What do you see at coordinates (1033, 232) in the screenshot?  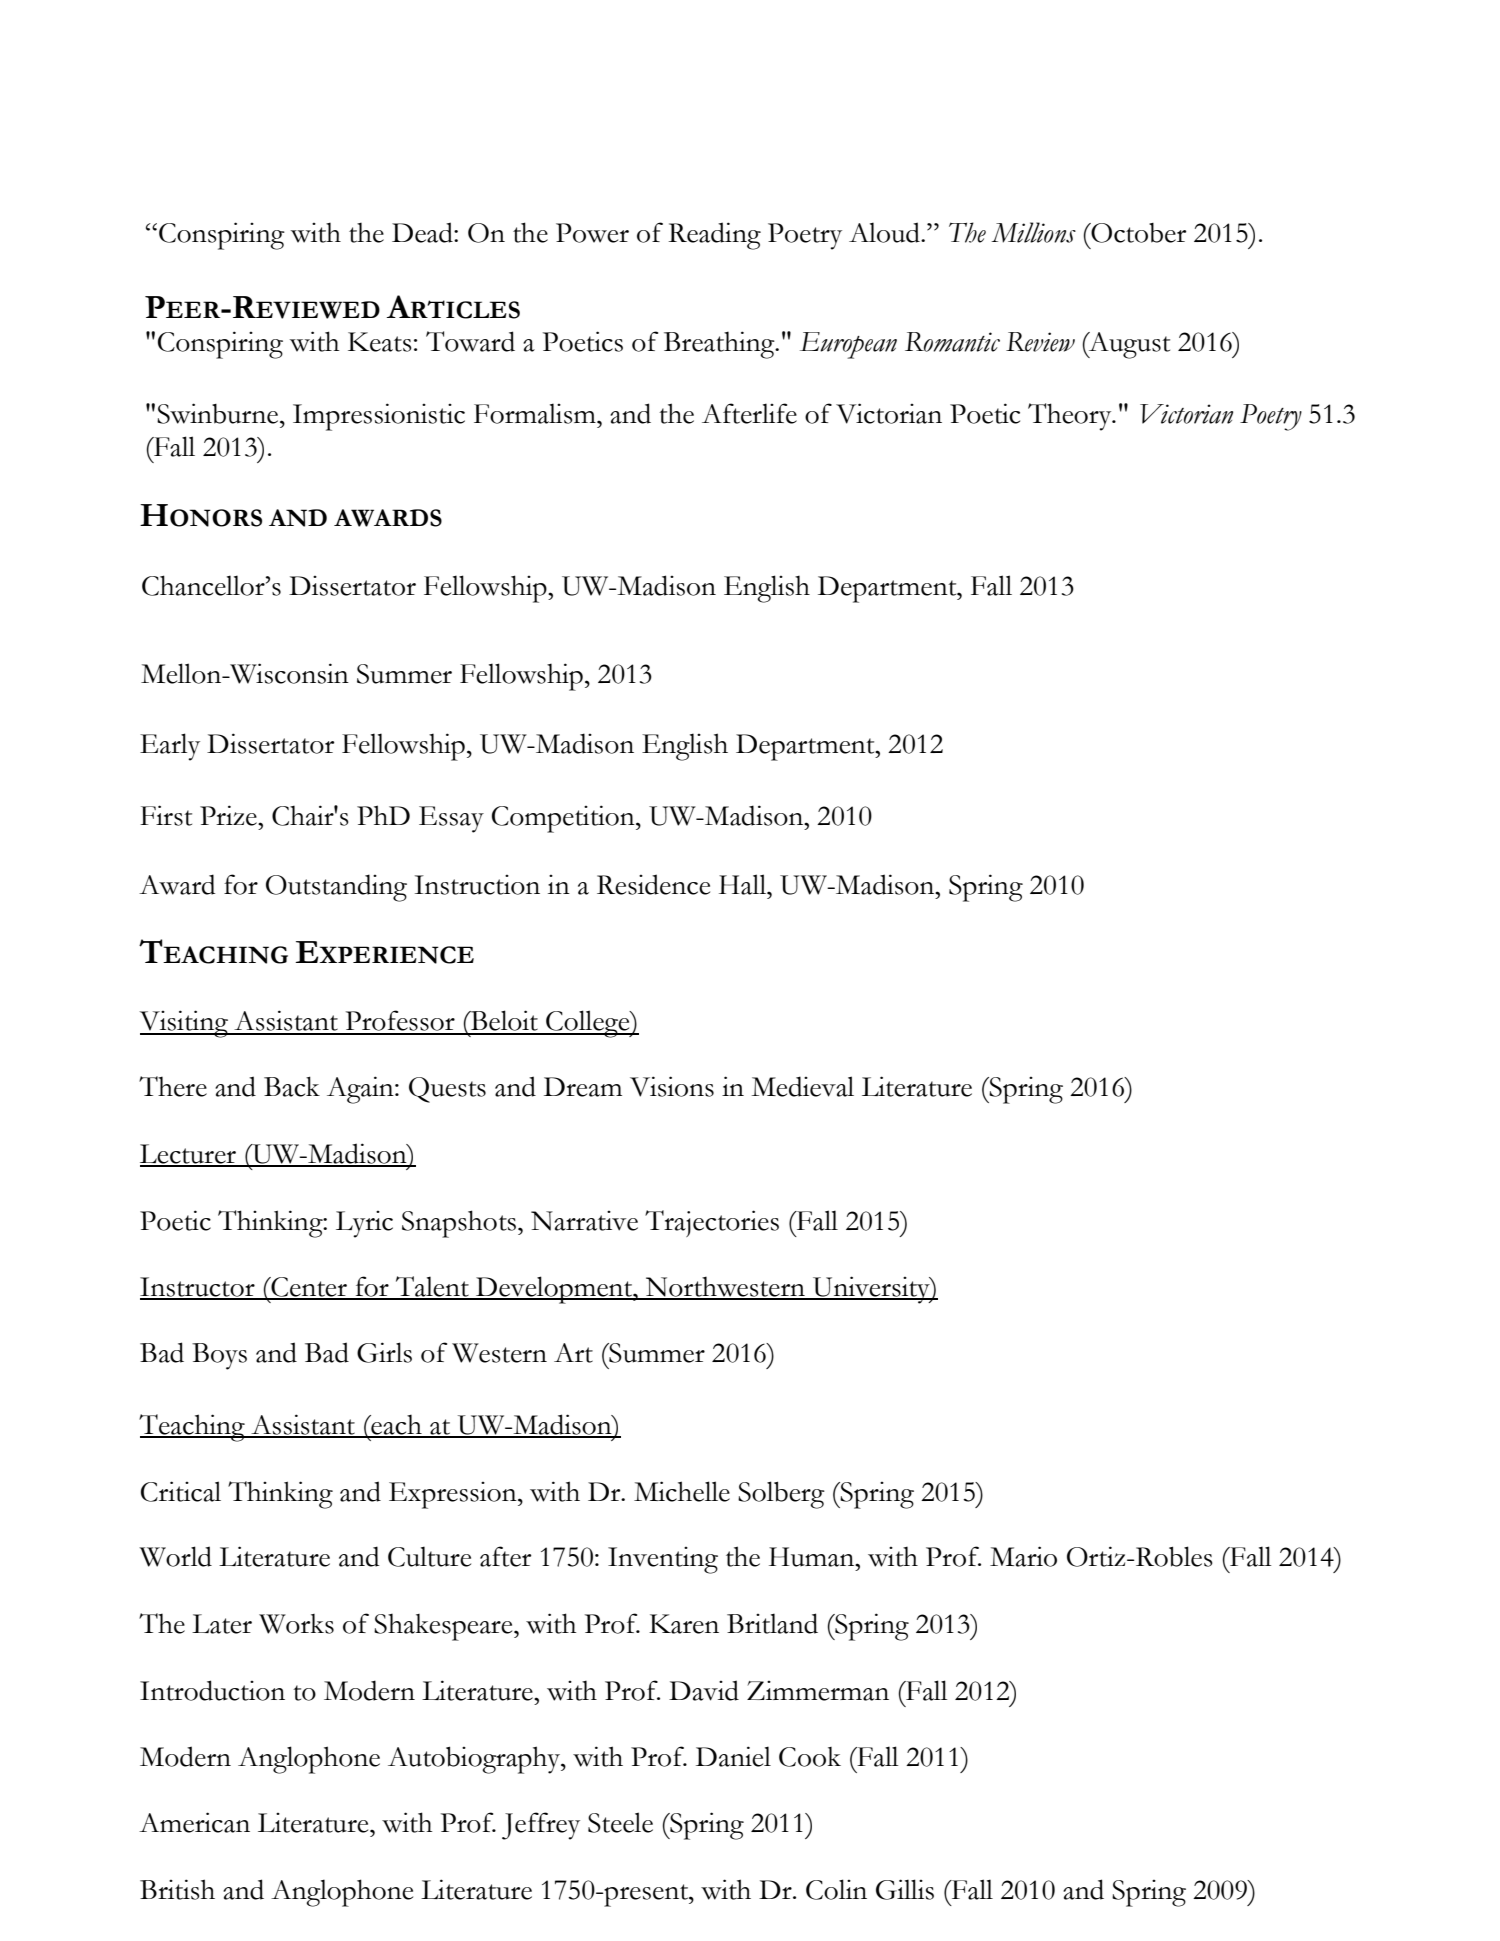 I see `Millions` at bounding box center [1033, 232].
